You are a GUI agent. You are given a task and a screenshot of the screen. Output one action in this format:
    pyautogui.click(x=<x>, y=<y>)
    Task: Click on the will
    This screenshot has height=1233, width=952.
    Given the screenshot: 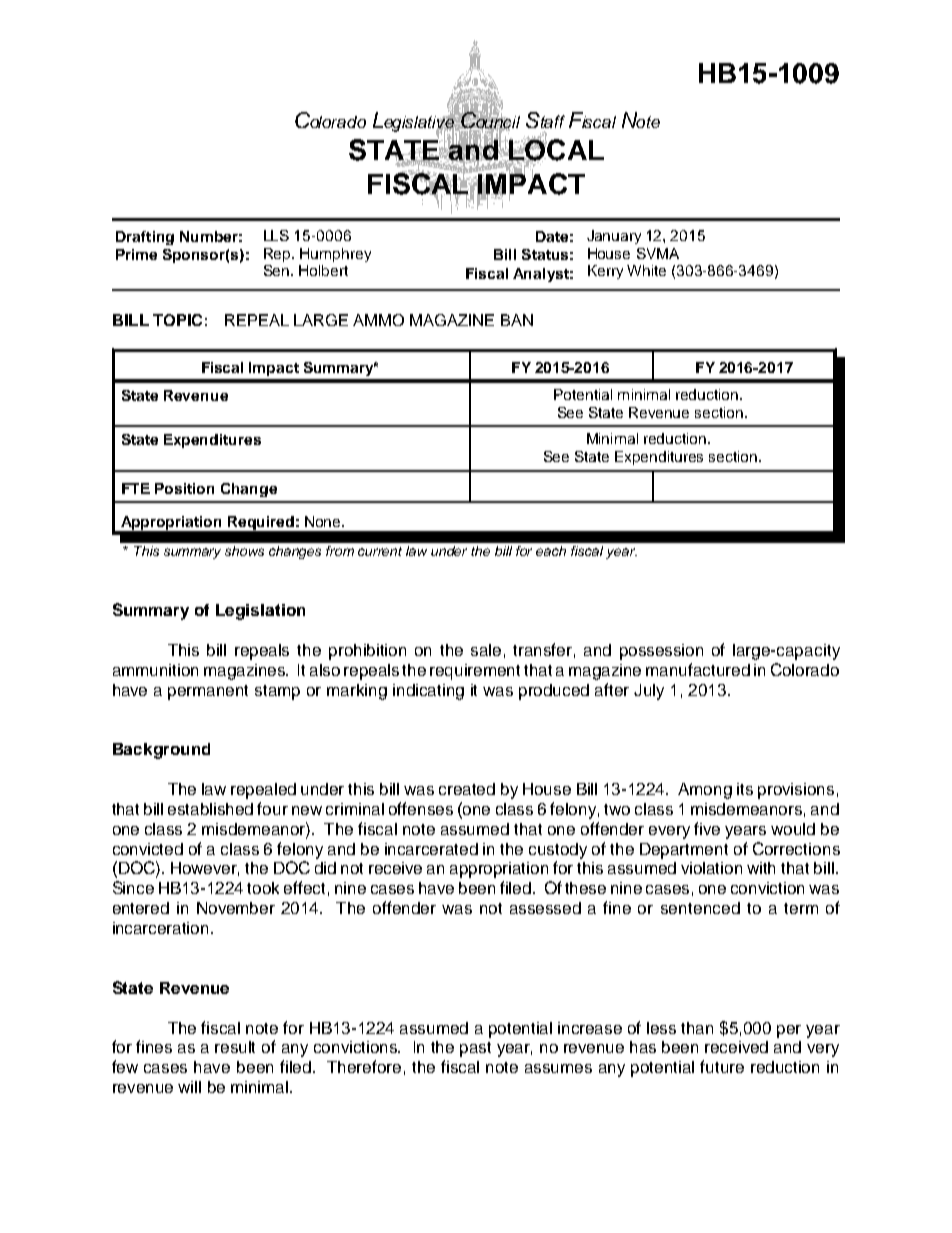 What is the action you would take?
    pyautogui.click(x=189, y=1087)
